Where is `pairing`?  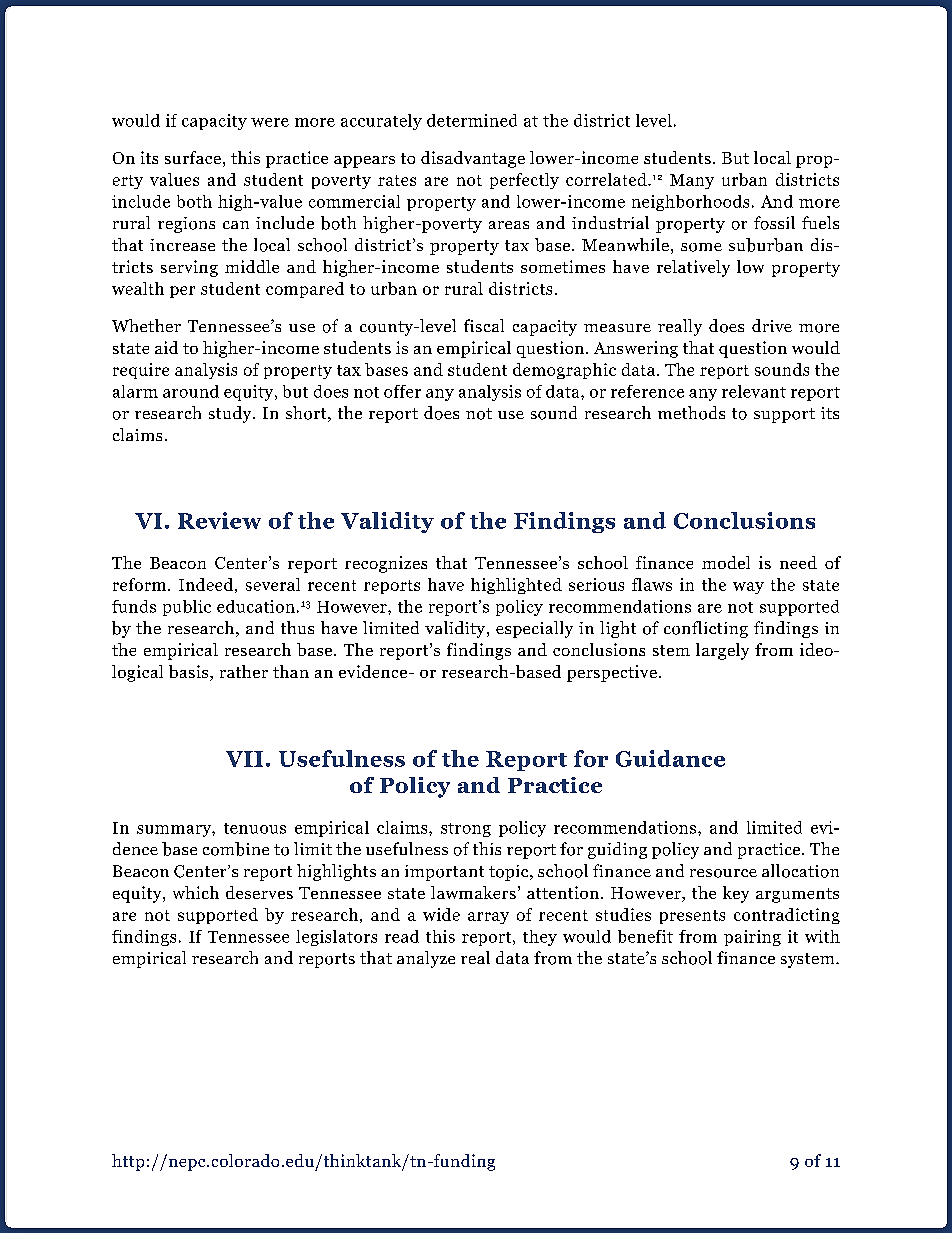
pairing is located at coordinates (752, 938).
